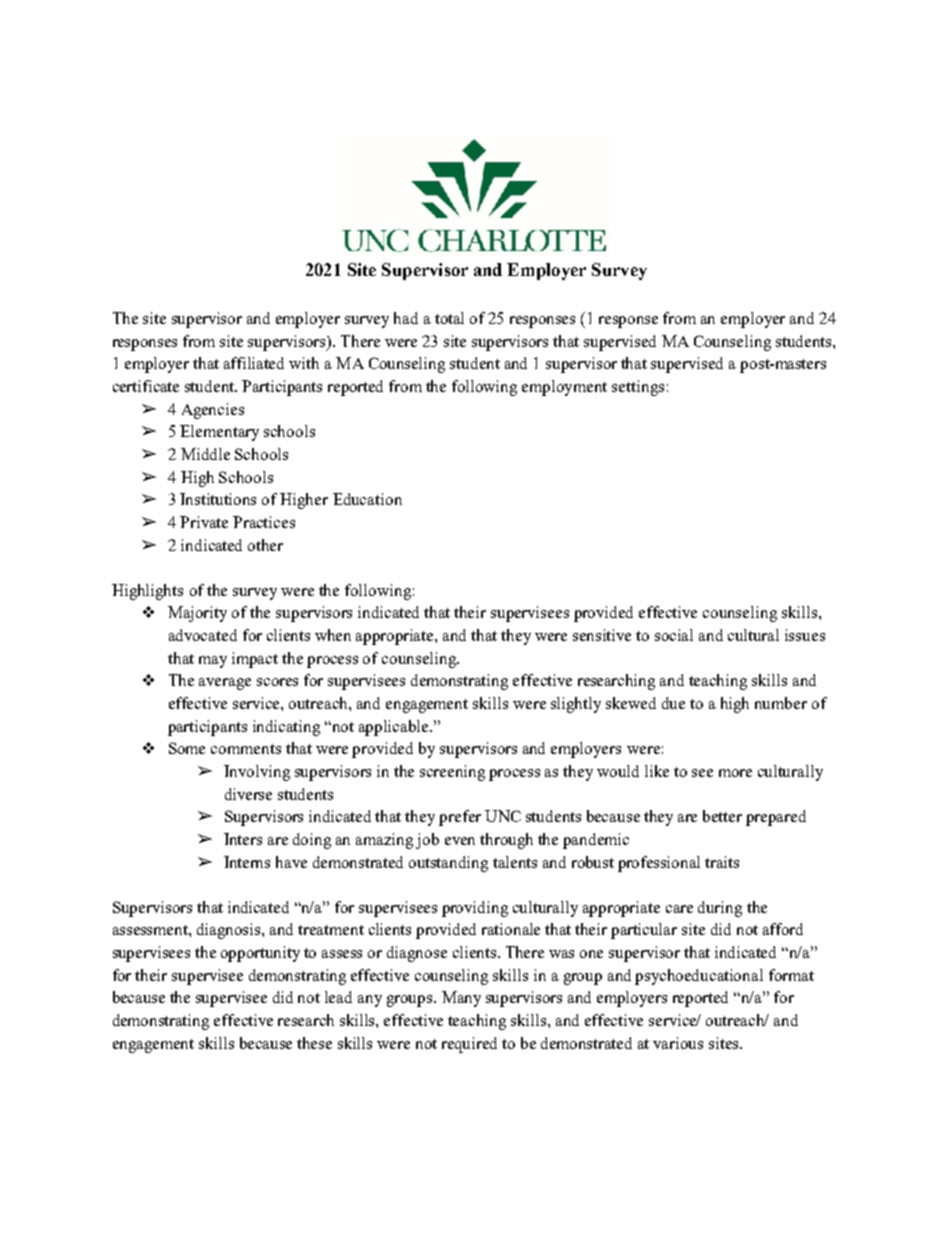 This document has width=952, height=1233. What do you see at coordinates (449, 318) in the document?
I see `total` at bounding box center [449, 318].
